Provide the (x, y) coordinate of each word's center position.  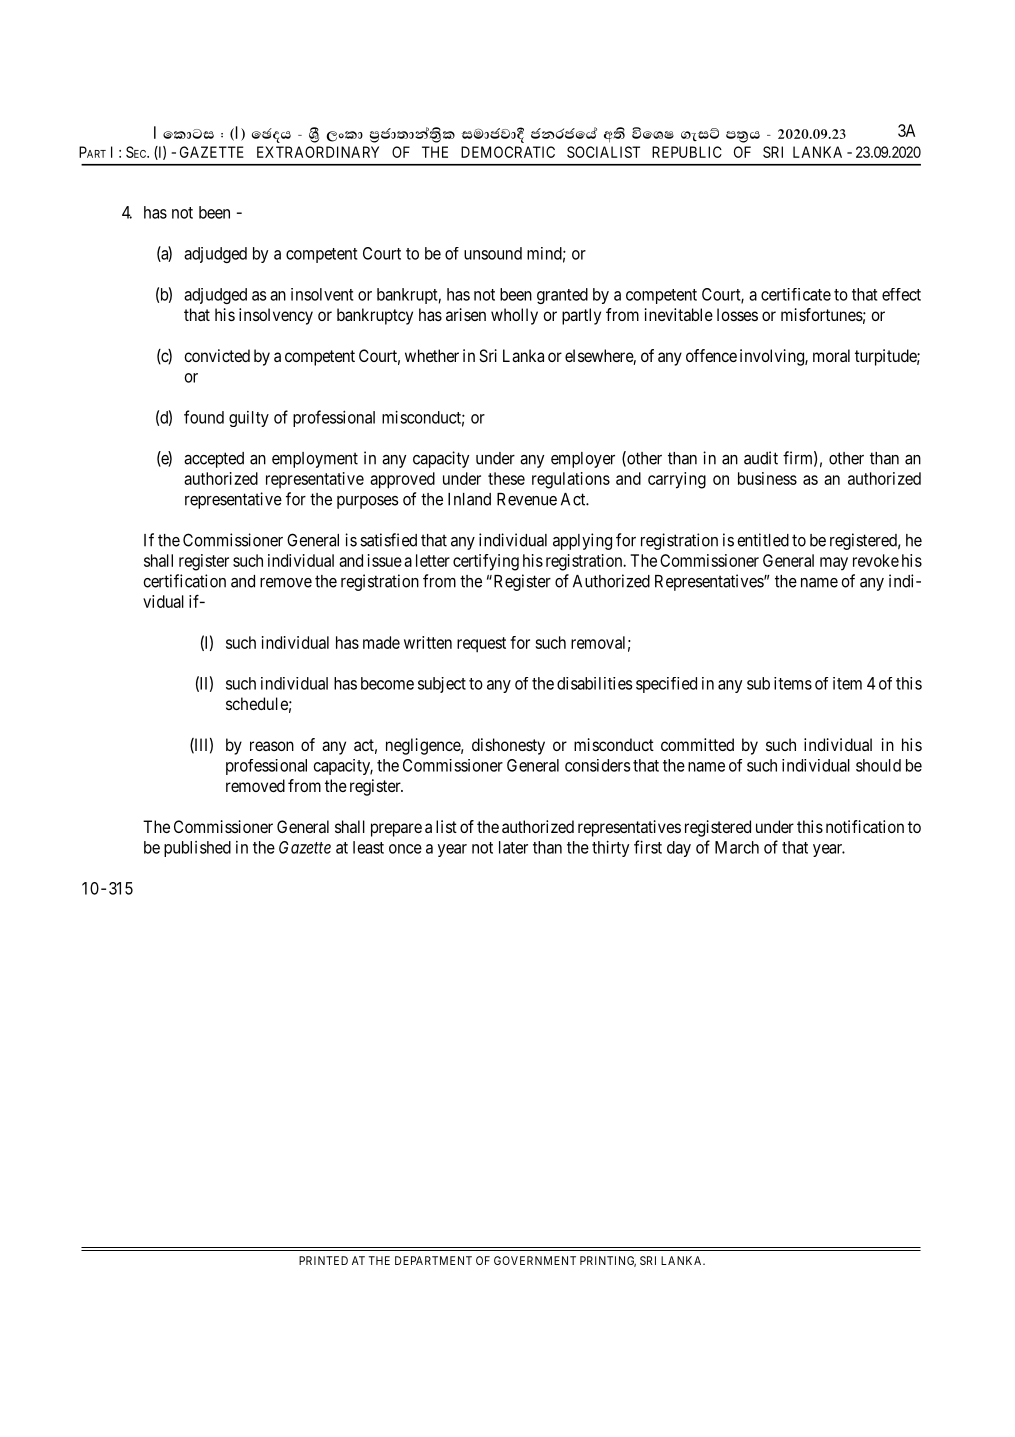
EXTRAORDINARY (318, 152)
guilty (249, 419)
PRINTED (323, 1260)
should (878, 765)
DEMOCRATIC (508, 152)
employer (583, 460)
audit (761, 458)
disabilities (594, 683)
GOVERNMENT (535, 1260)
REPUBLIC (687, 152)
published (197, 849)
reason (272, 746)
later (513, 847)
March (737, 847)
